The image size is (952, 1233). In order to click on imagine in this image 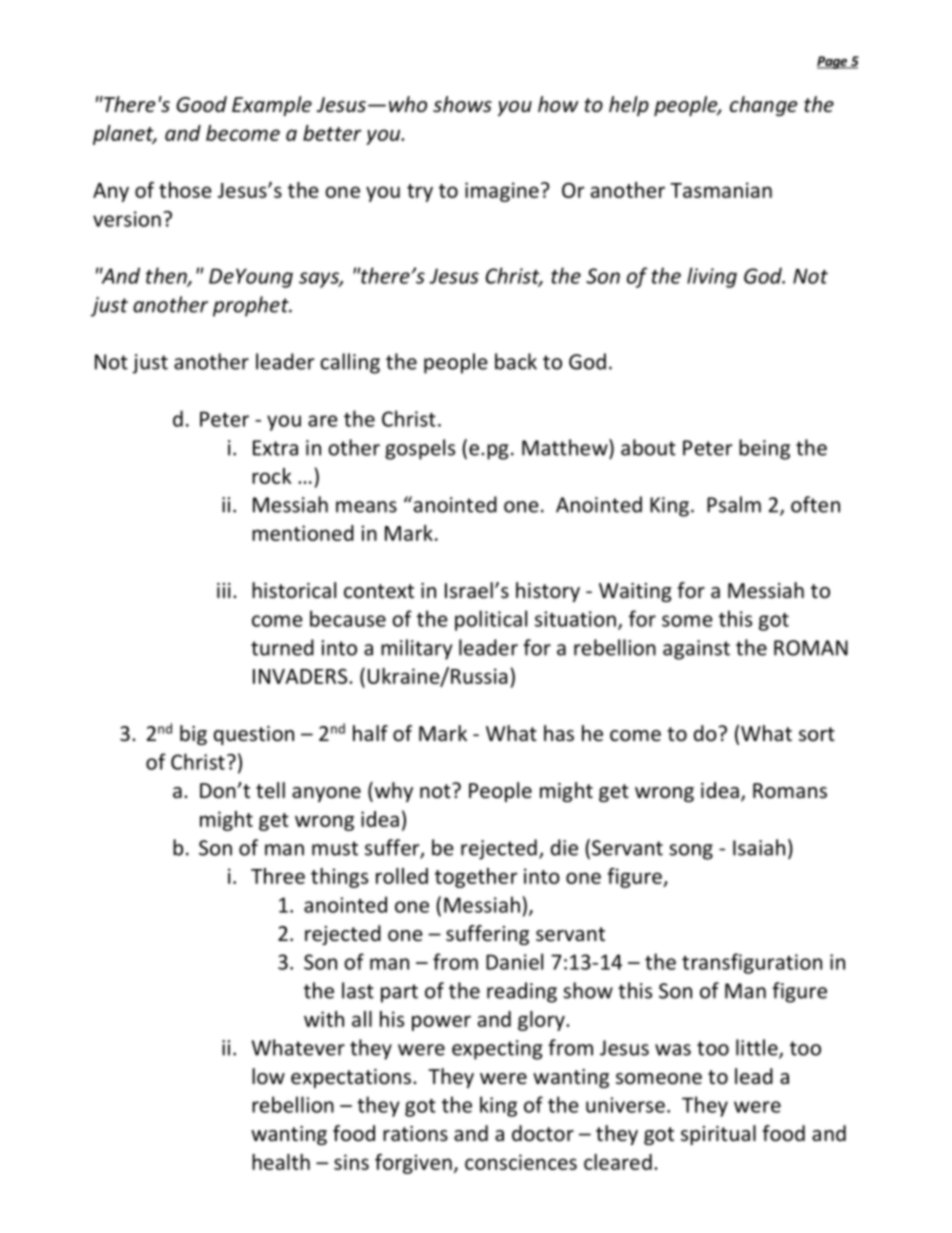, I will do `click(502, 192)`.
